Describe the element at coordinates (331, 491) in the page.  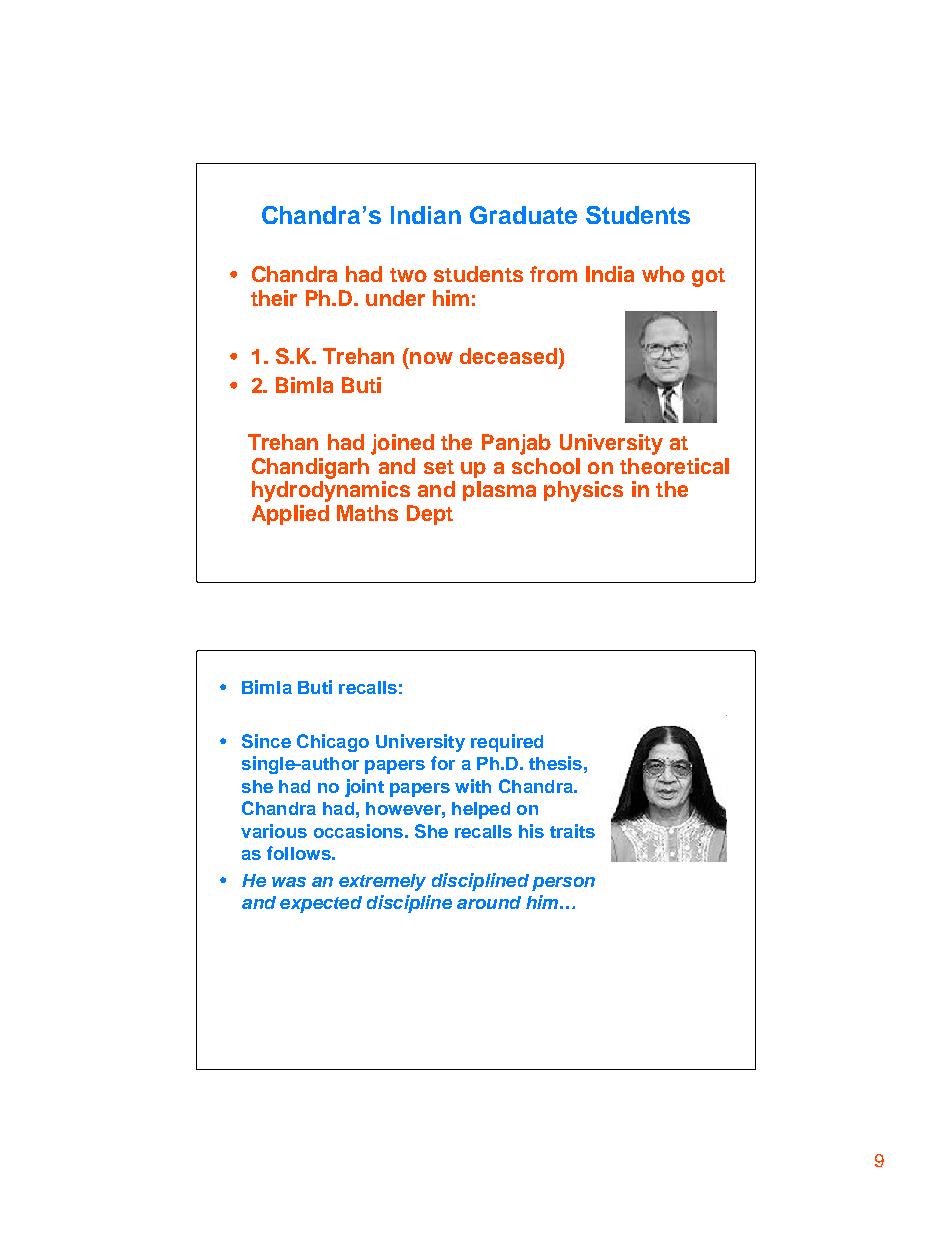
I see `hydrodynamics` at that location.
